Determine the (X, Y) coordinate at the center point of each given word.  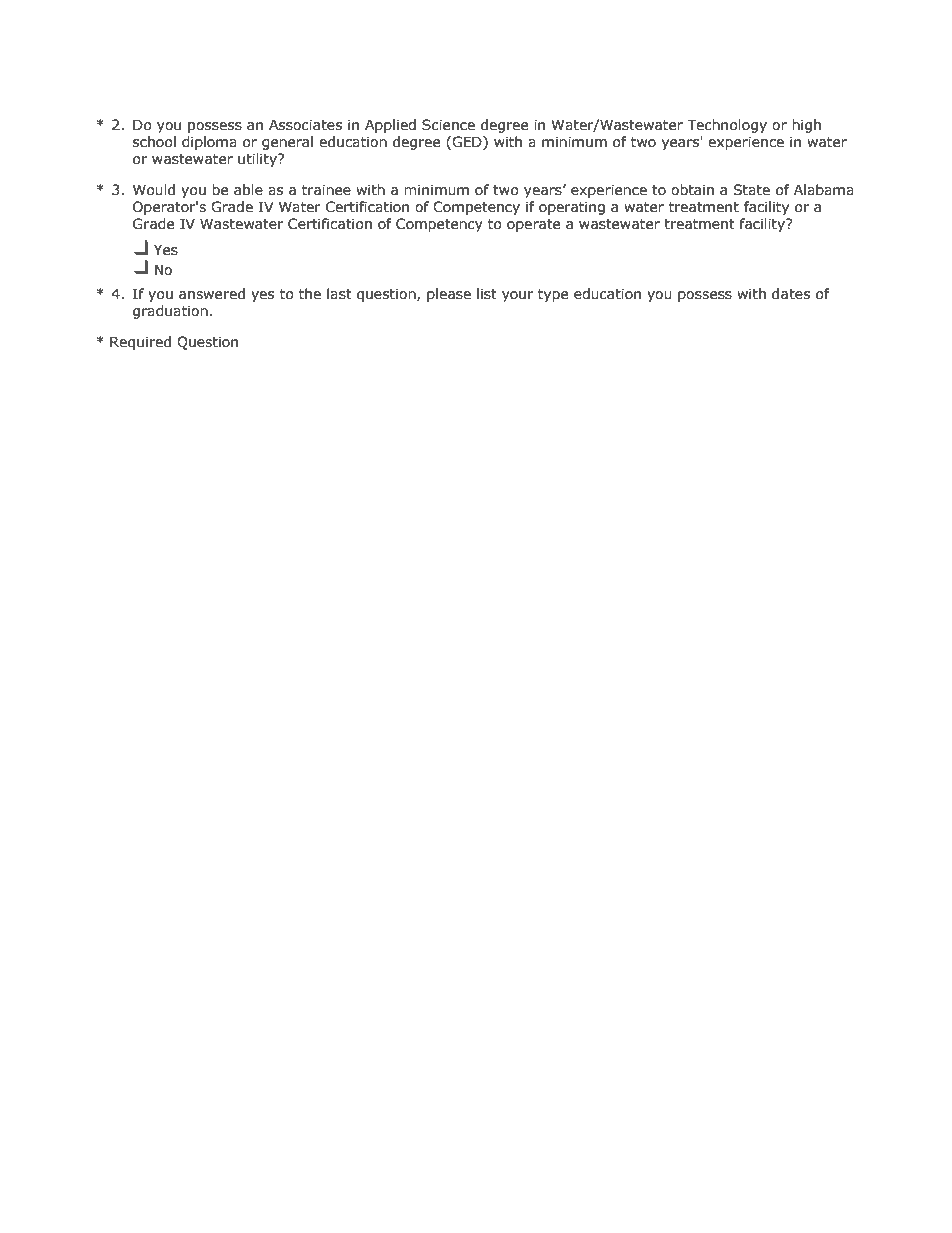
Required (140, 343)
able (248, 190)
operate (533, 225)
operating (572, 208)
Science (448, 125)
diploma (209, 143)
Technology (727, 126)
